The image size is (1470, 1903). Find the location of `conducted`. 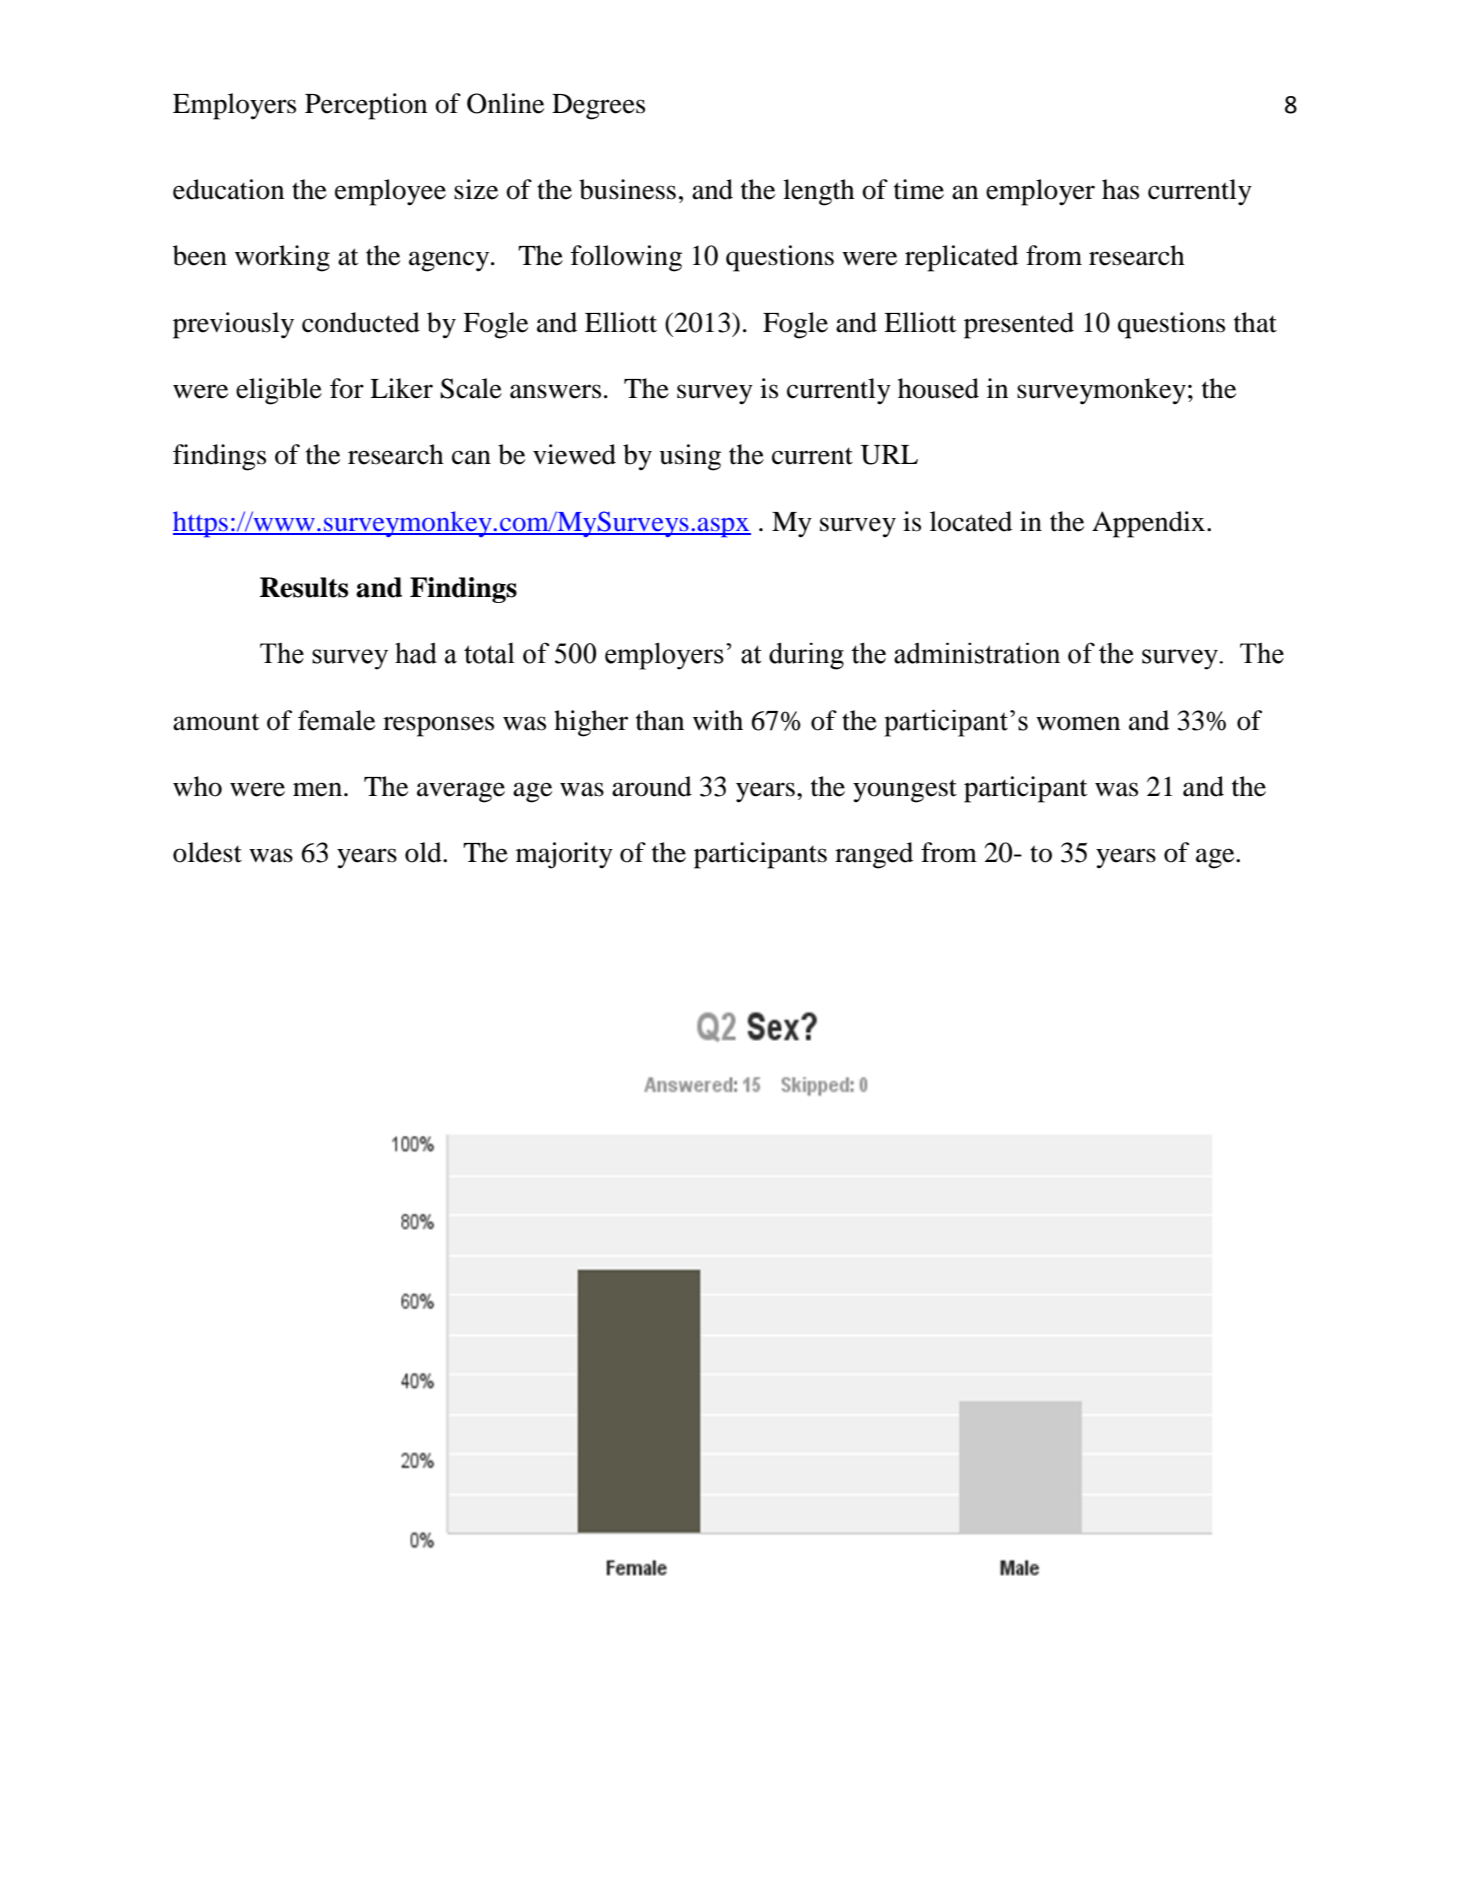

conducted is located at coordinates (361, 322).
